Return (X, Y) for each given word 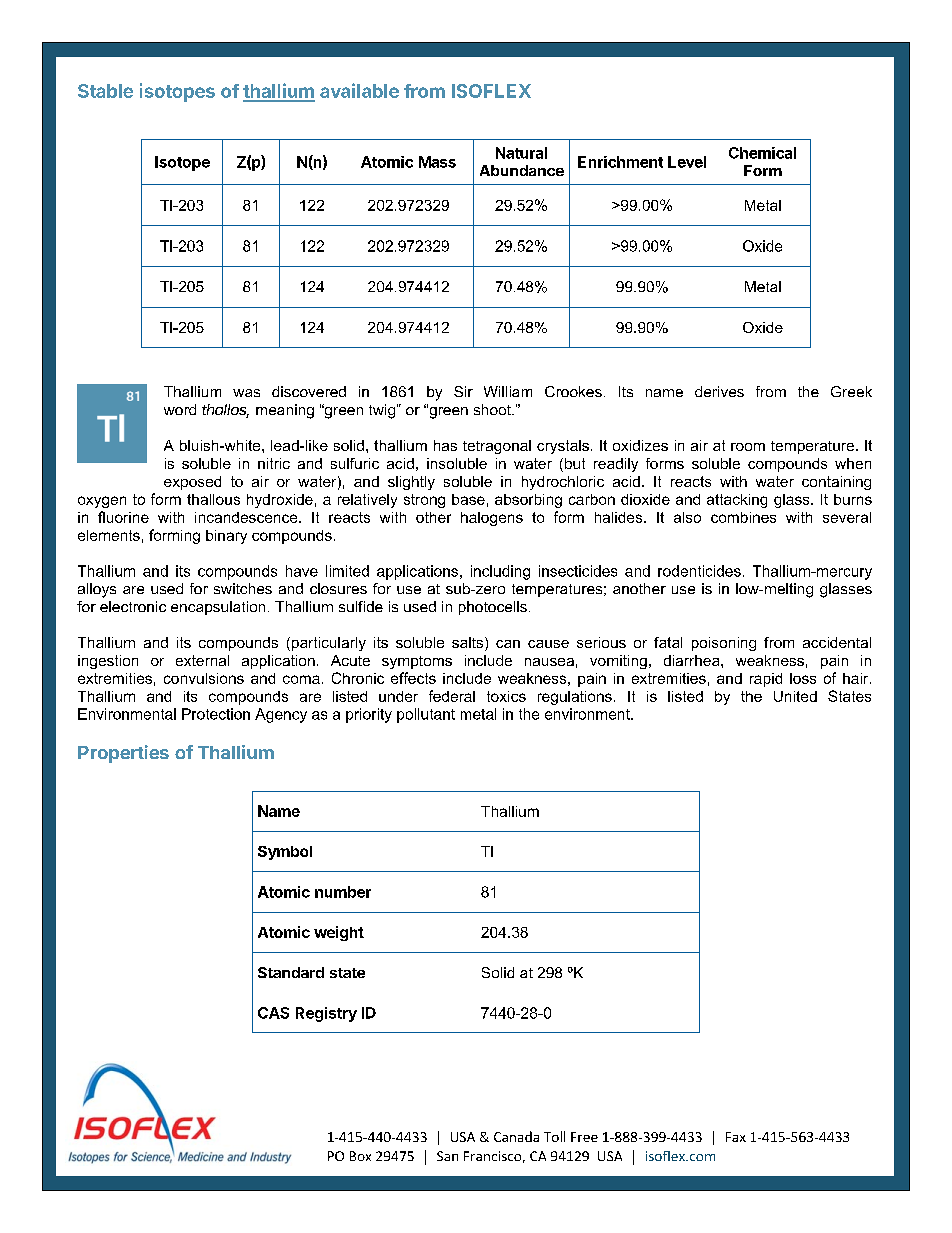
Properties (123, 754)
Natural (521, 153)
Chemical (762, 153)
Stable (105, 91)
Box (360, 1156)
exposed (192, 483)
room (748, 447)
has (445, 445)
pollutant (426, 715)
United (795, 696)
